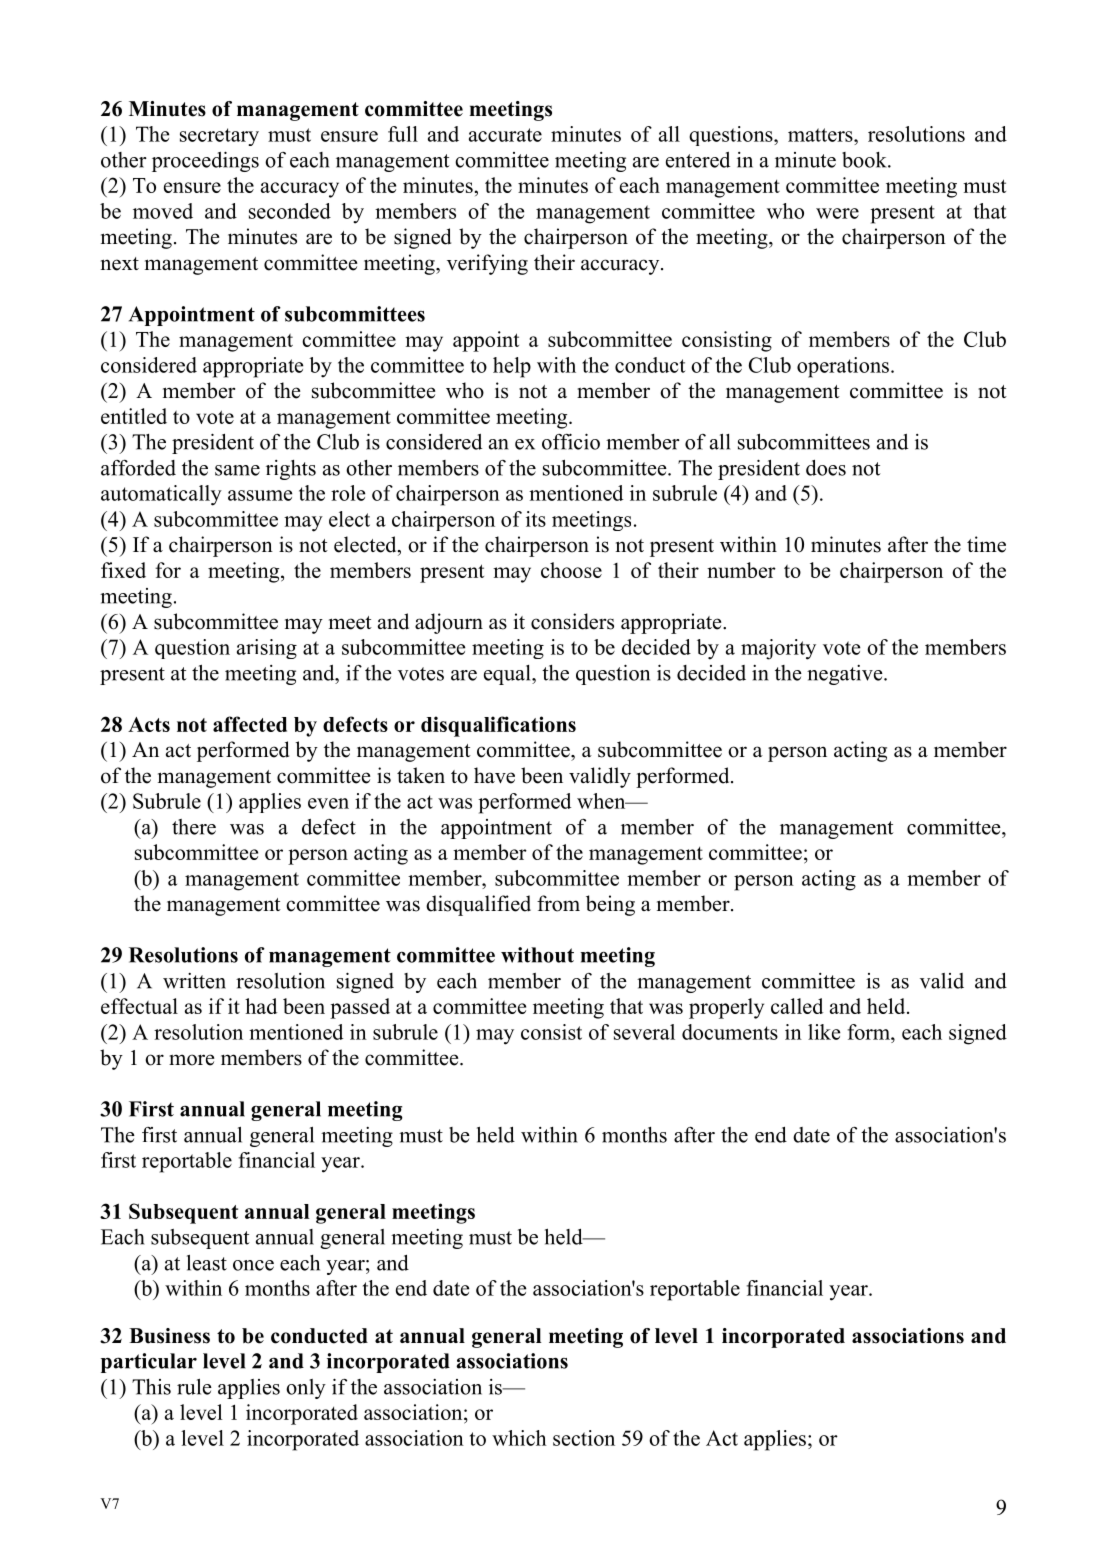  Describe the element at coordinates (194, 827) in the page. I see `there` at that location.
